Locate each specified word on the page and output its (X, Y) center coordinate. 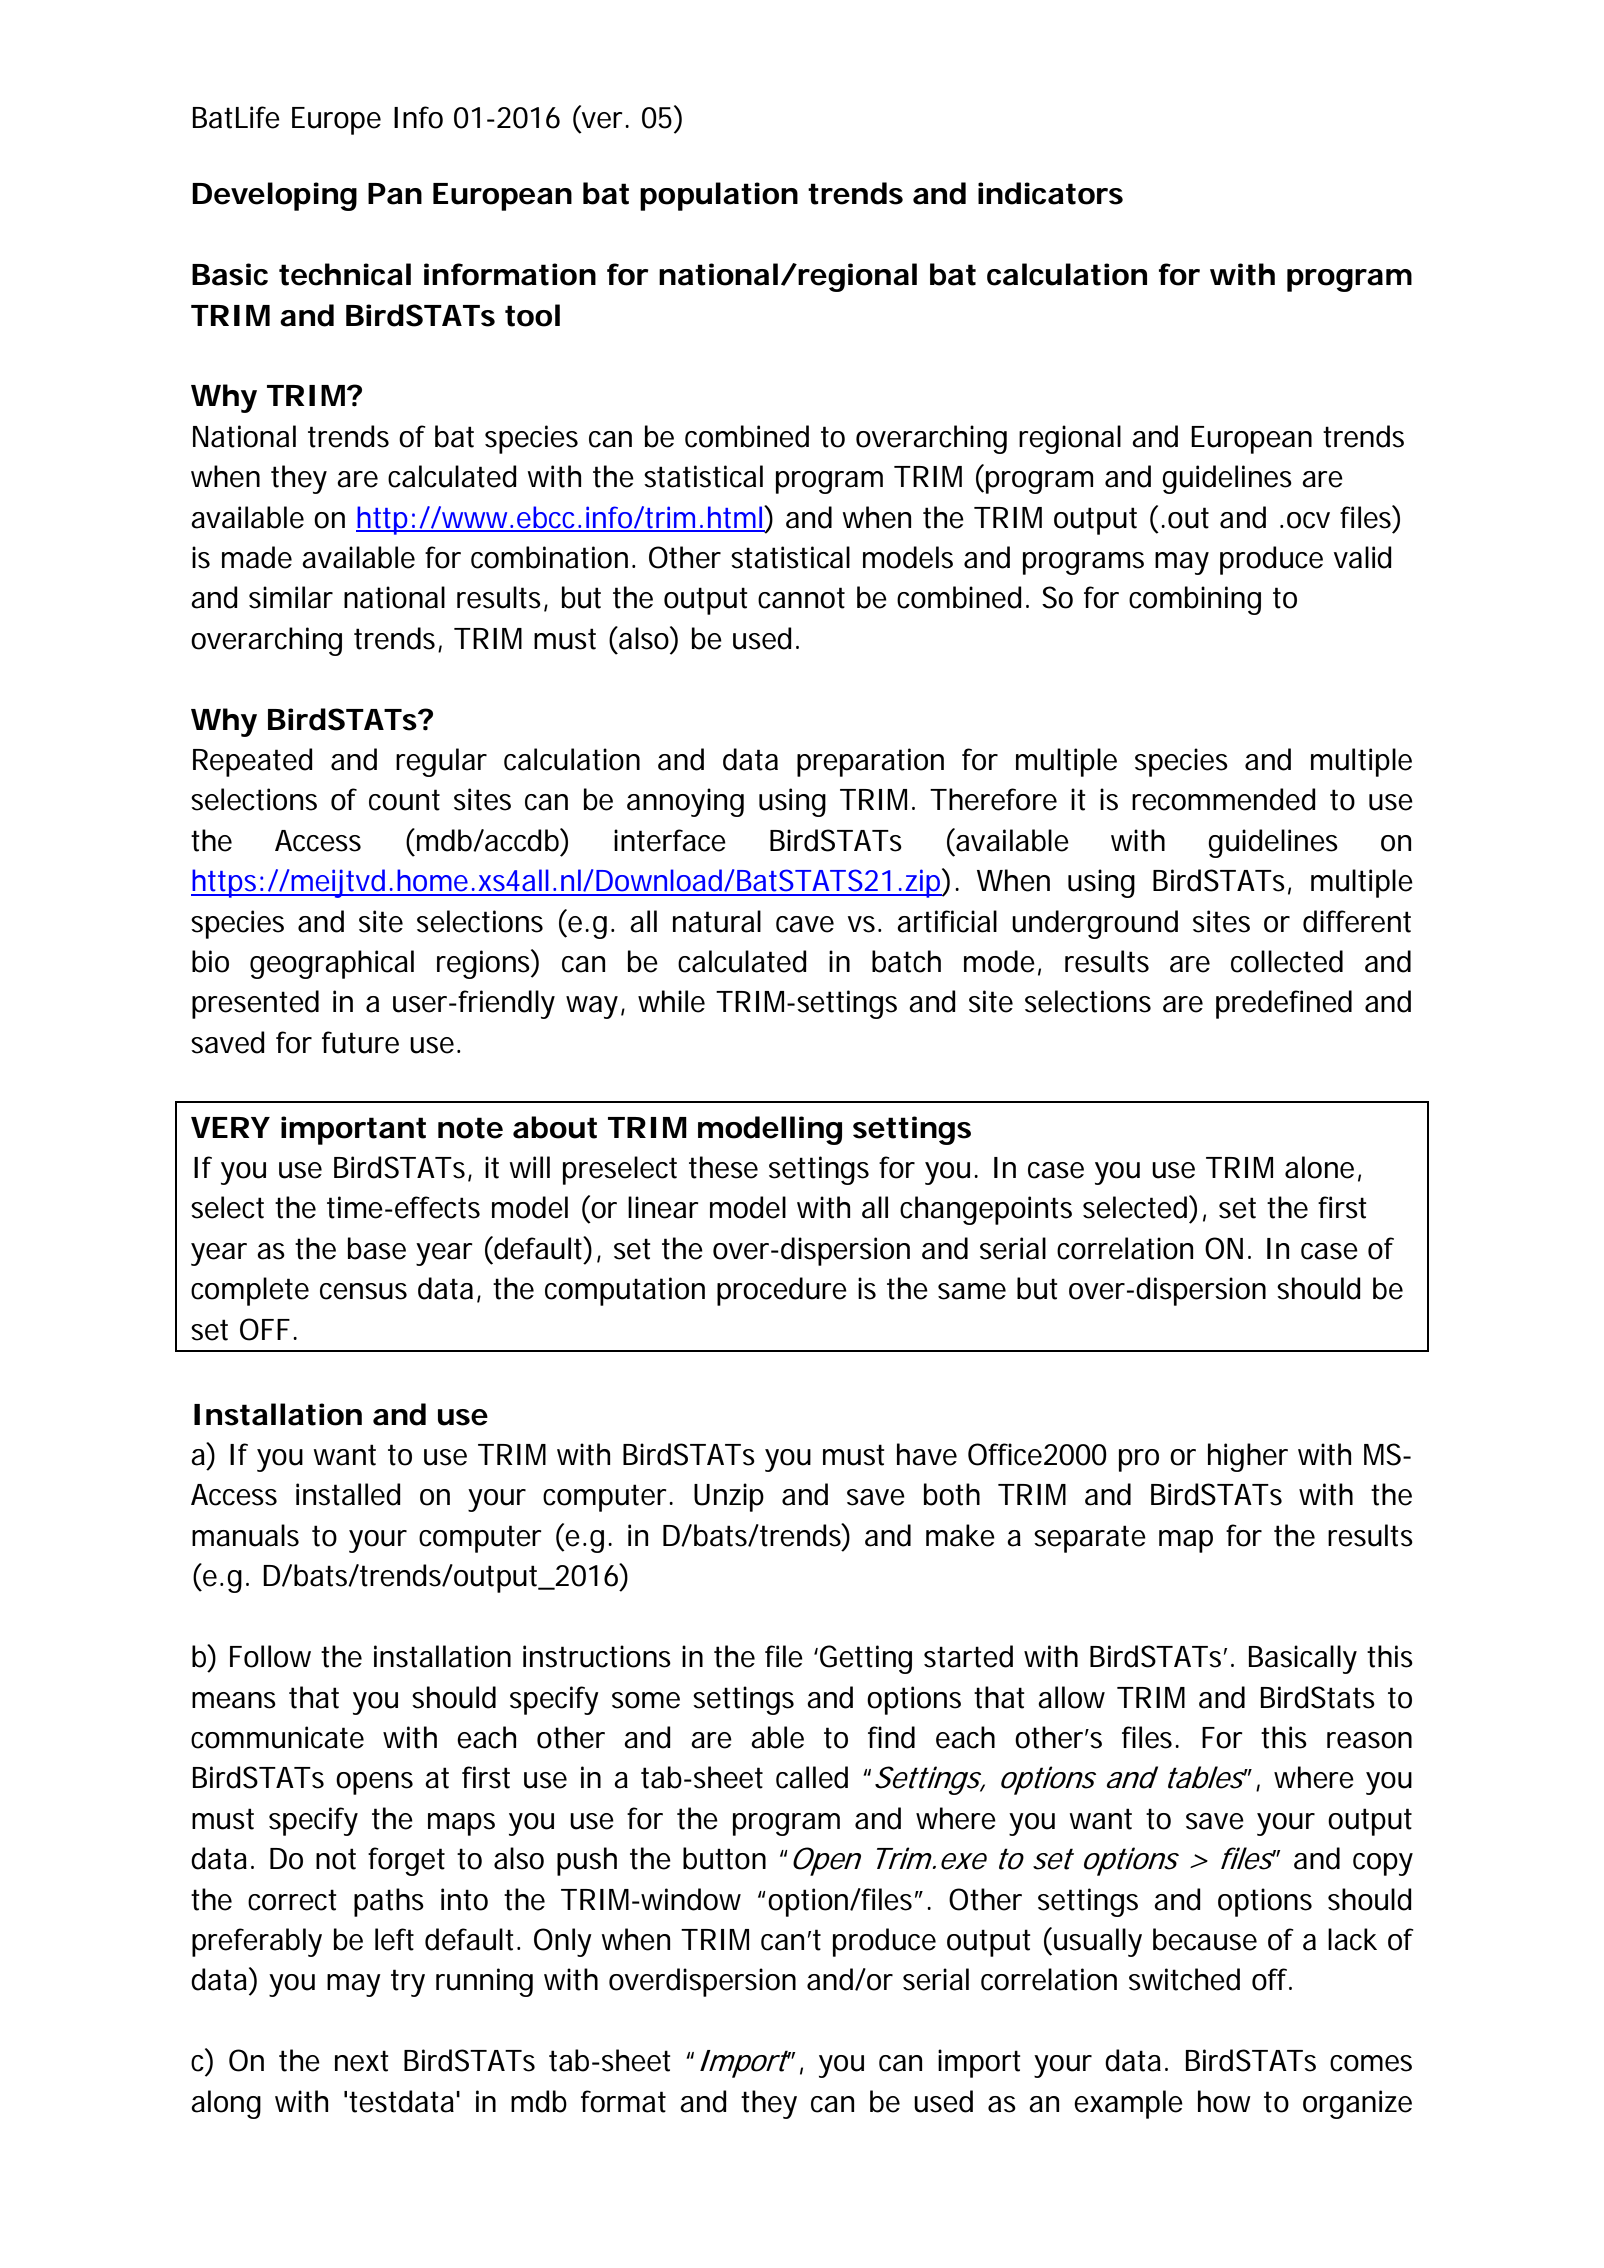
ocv (1308, 520)
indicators (1050, 193)
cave (805, 924)
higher (1248, 1457)
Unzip (729, 1497)
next (362, 2061)
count (404, 800)
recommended (1224, 799)
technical (345, 274)
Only (563, 1942)
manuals (245, 1535)
